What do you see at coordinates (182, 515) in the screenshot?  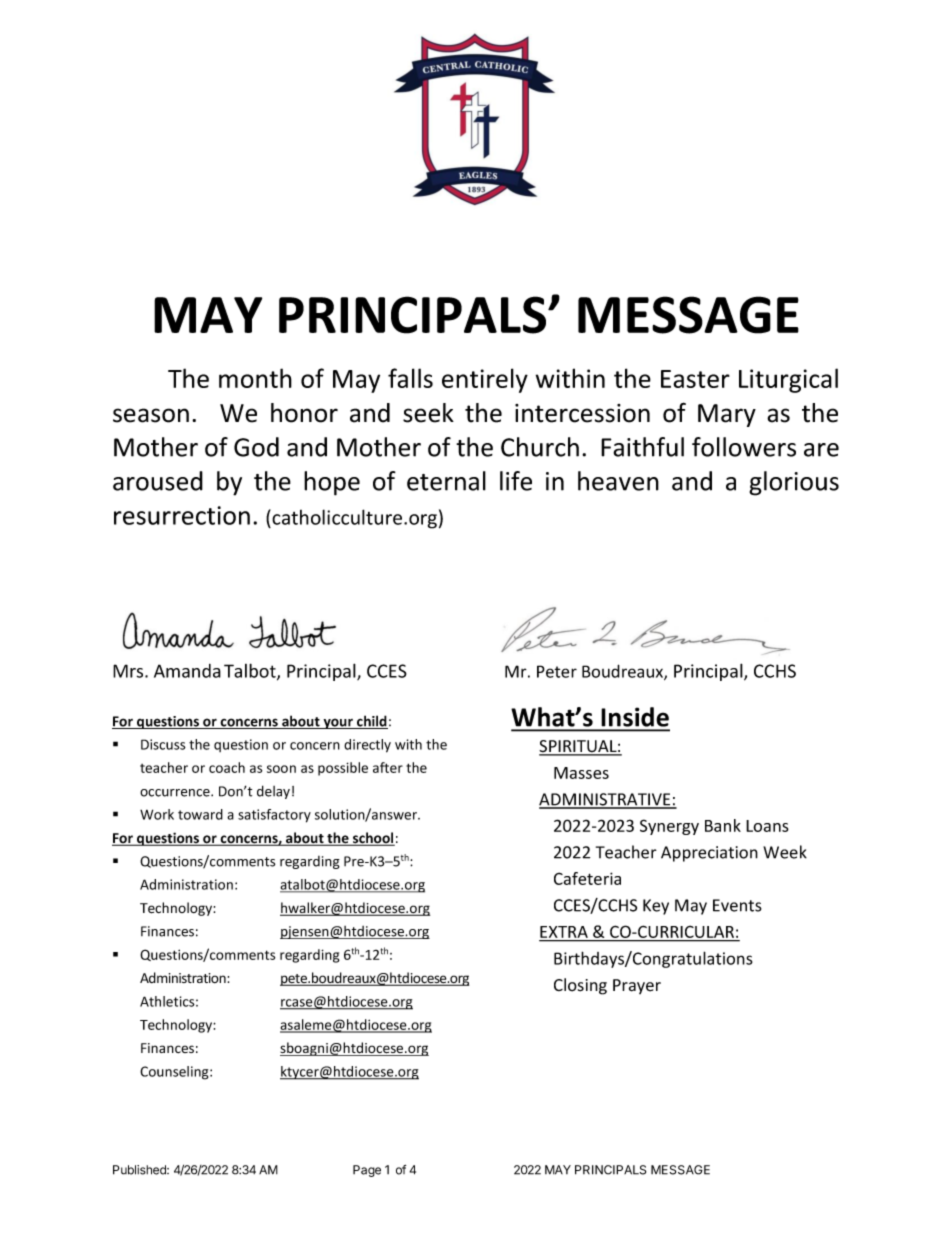 I see `resurrection` at bounding box center [182, 515].
